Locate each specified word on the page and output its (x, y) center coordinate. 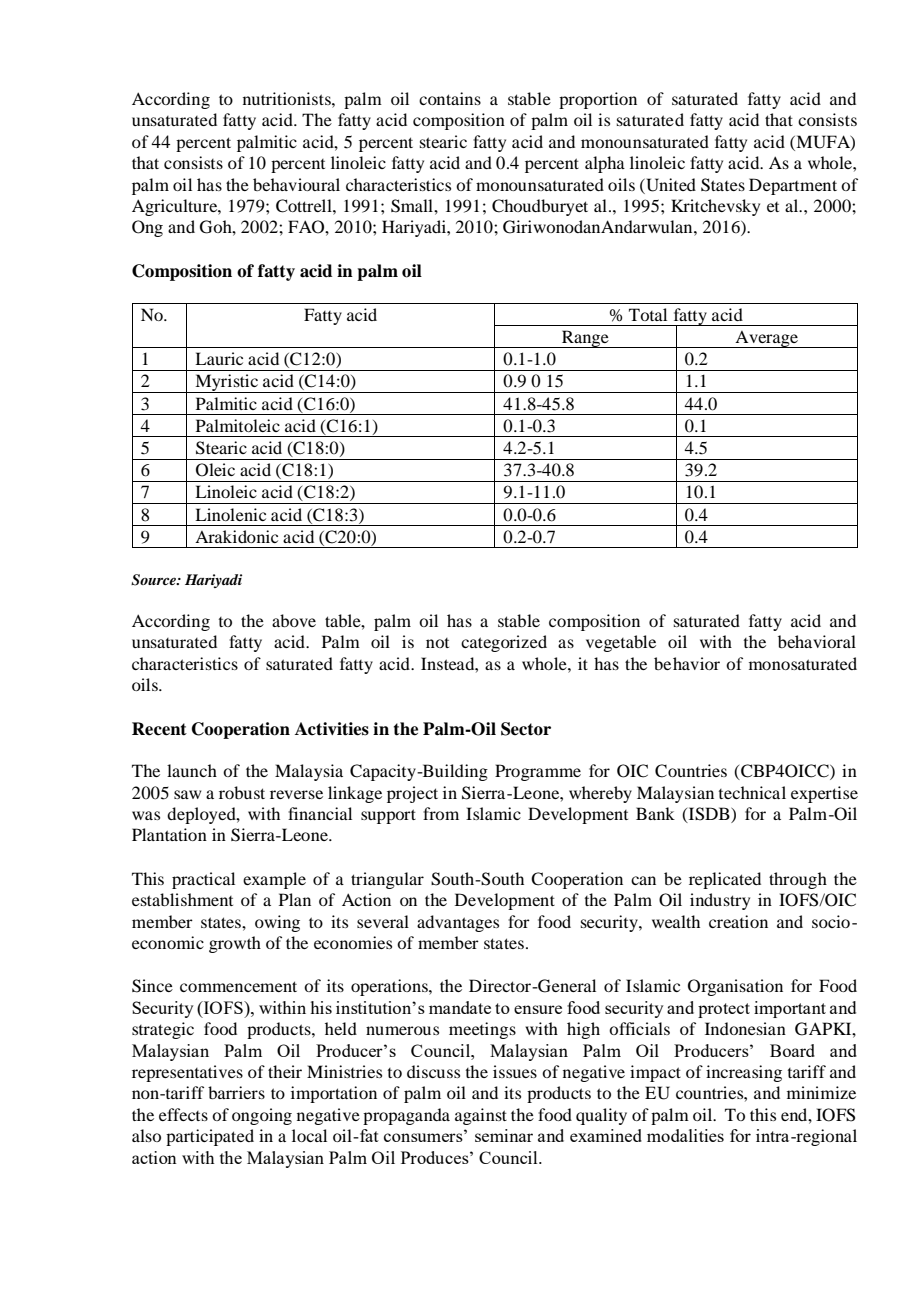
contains (450, 98)
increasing (744, 1073)
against (481, 1116)
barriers (236, 1092)
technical (752, 792)
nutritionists (288, 98)
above (294, 620)
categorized (504, 643)
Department (793, 186)
